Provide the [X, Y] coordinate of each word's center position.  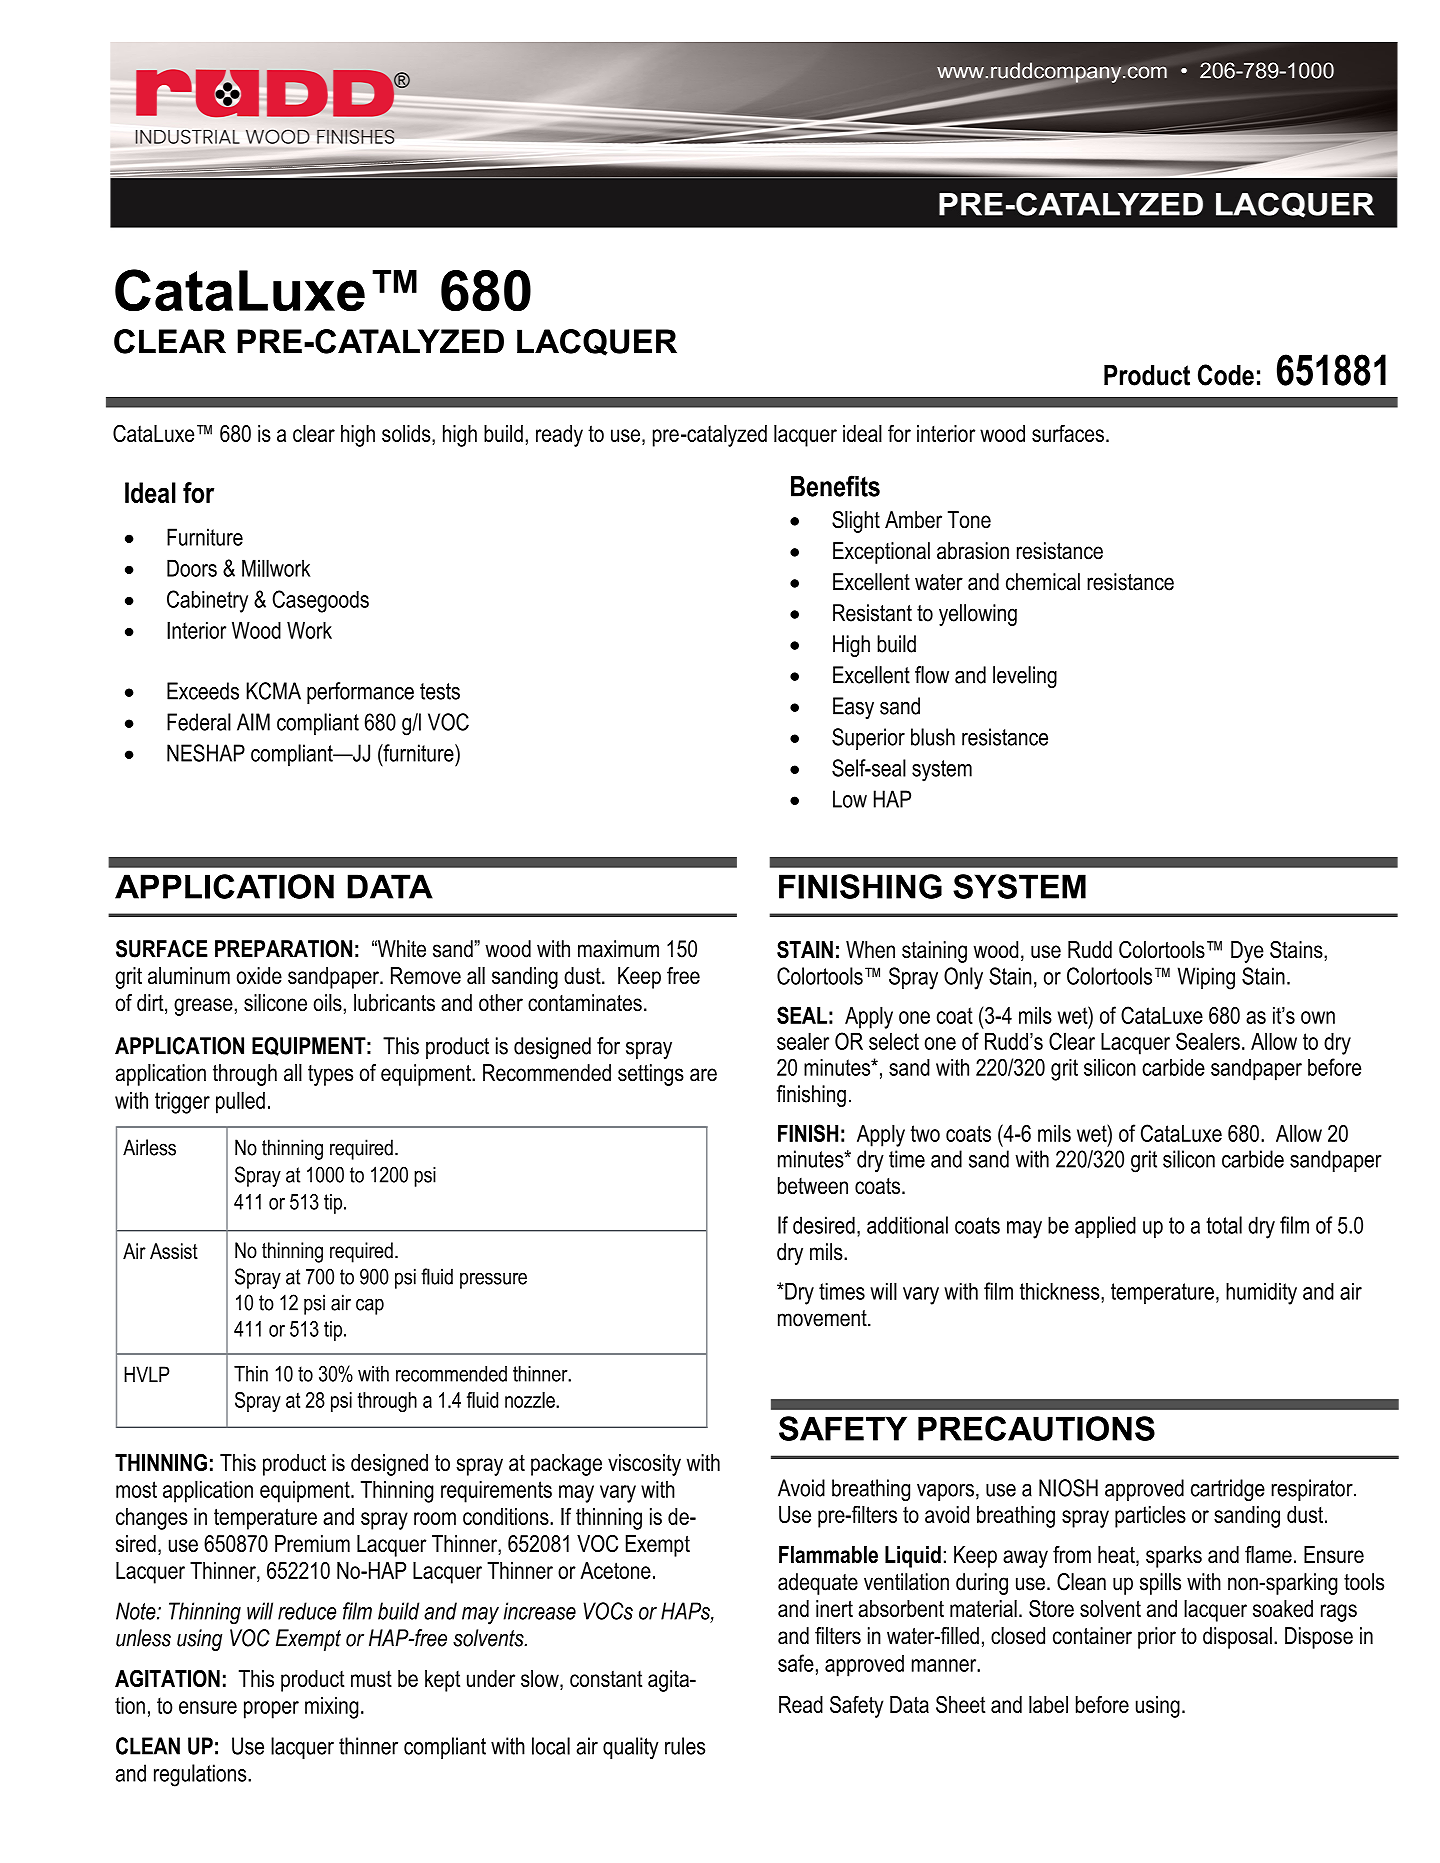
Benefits [835, 486]
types [330, 1075]
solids [407, 435]
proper [271, 1710]
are [703, 1075]
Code [1226, 375]
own [1318, 1017]
